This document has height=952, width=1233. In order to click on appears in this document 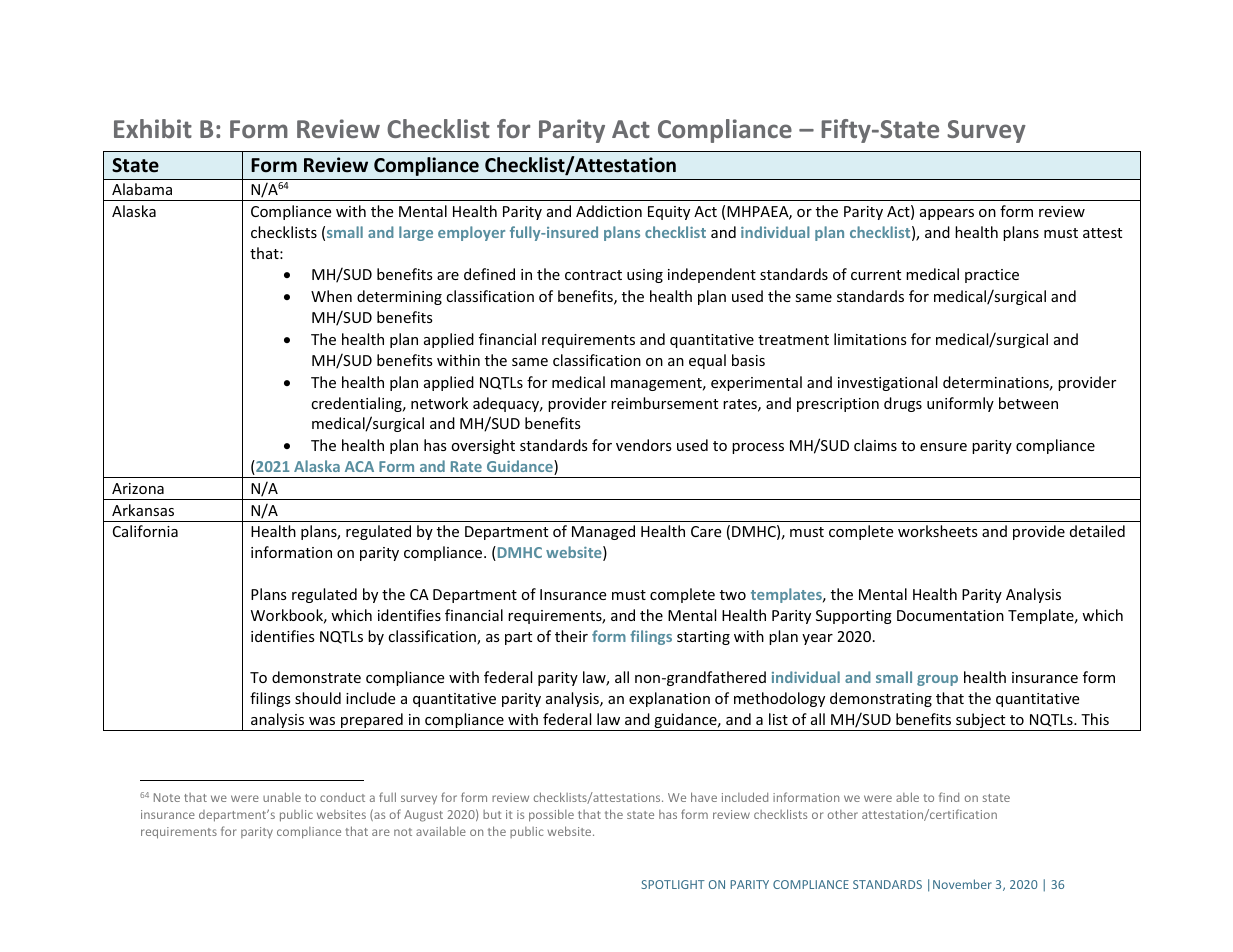, I will do `click(947, 214)`.
